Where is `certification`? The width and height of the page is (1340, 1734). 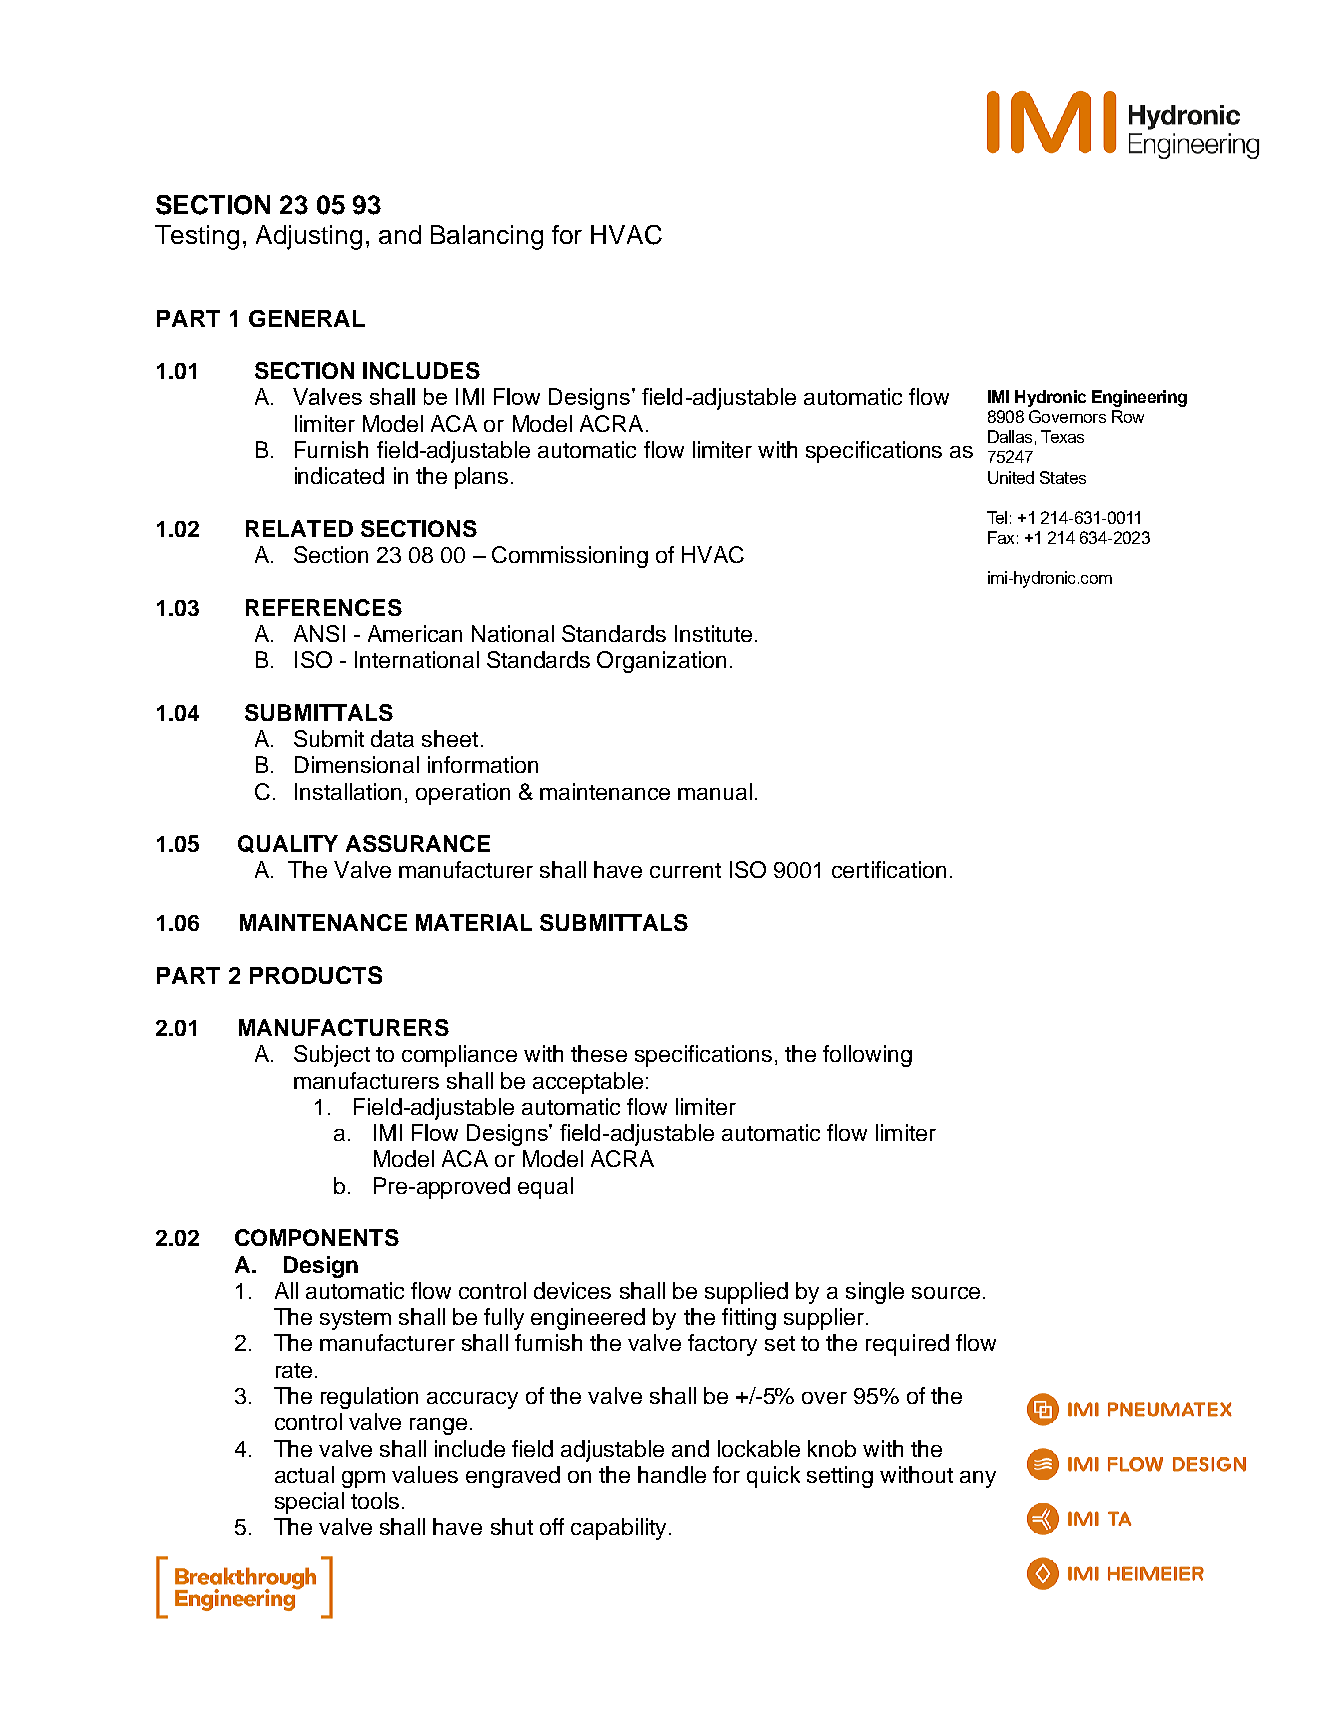 certification is located at coordinates (889, 869).
